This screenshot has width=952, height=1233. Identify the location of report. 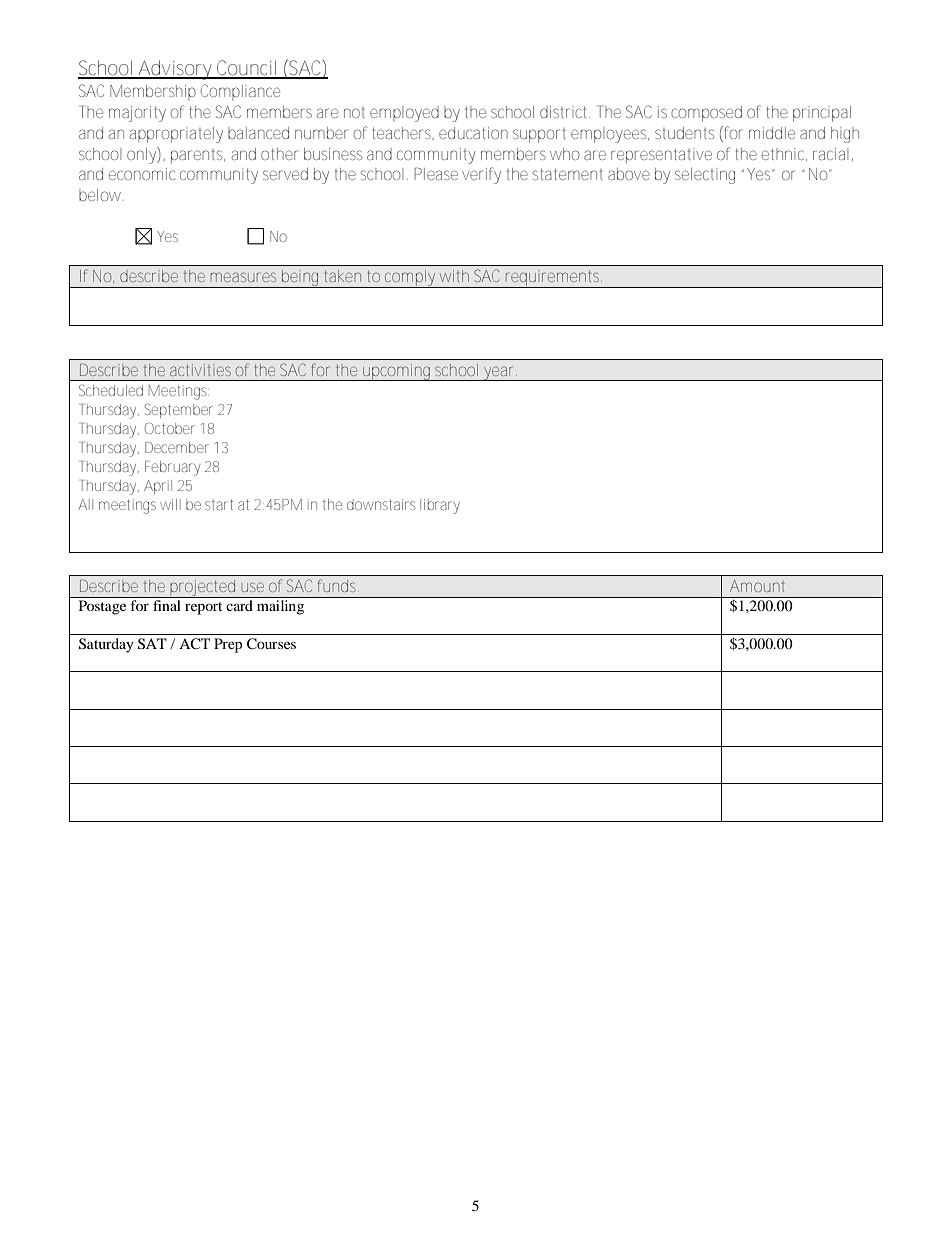
(203, 608).
